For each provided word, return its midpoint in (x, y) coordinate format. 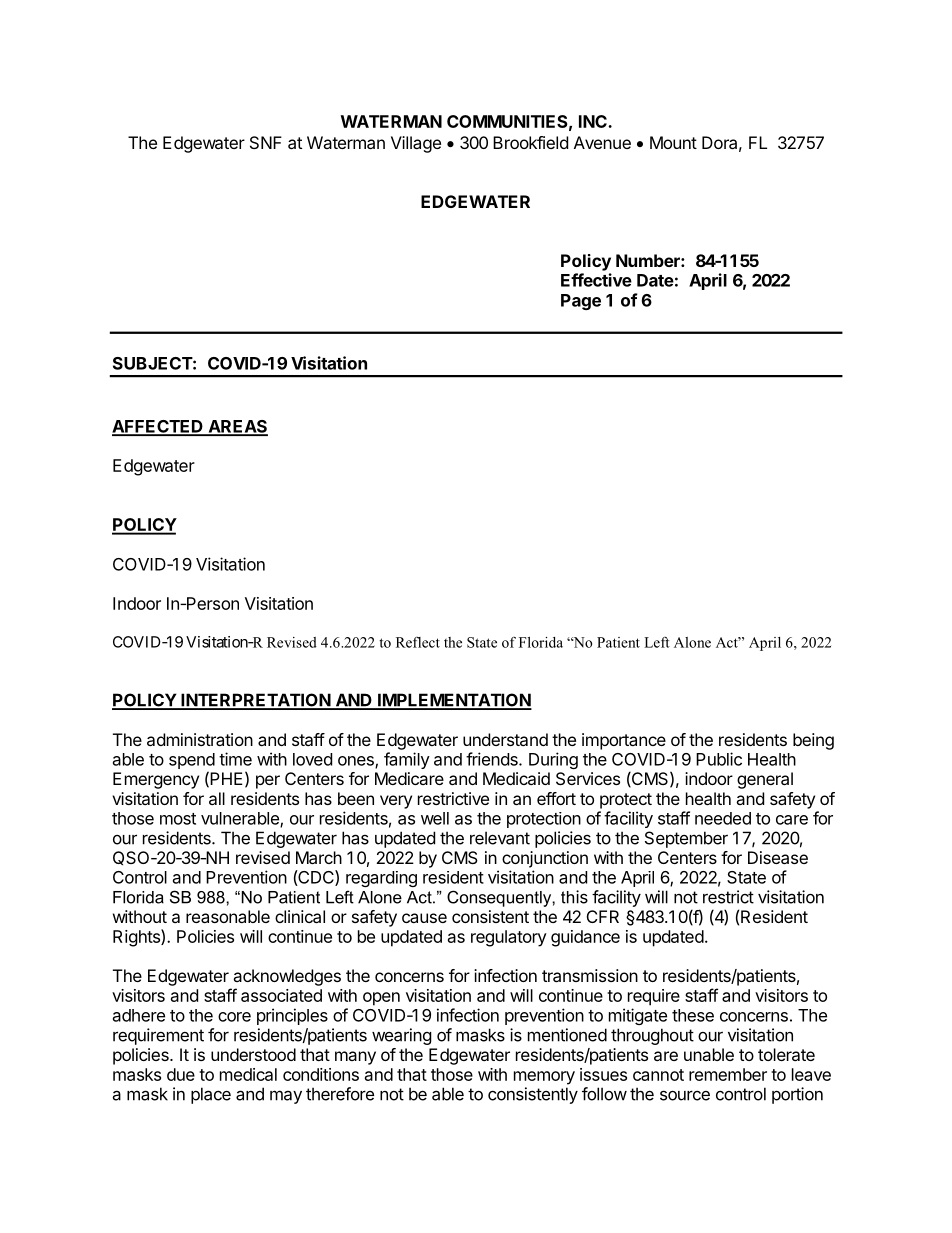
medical (248, 1074)
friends (493, 759)
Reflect (418, 642)
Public (719, 759)
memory (544, 1078)
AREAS (237, 427)
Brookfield (530, 142)
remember (728, 1074)
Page (581, 302)
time (235, 759)
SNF (266, 142)
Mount (673, 142)
